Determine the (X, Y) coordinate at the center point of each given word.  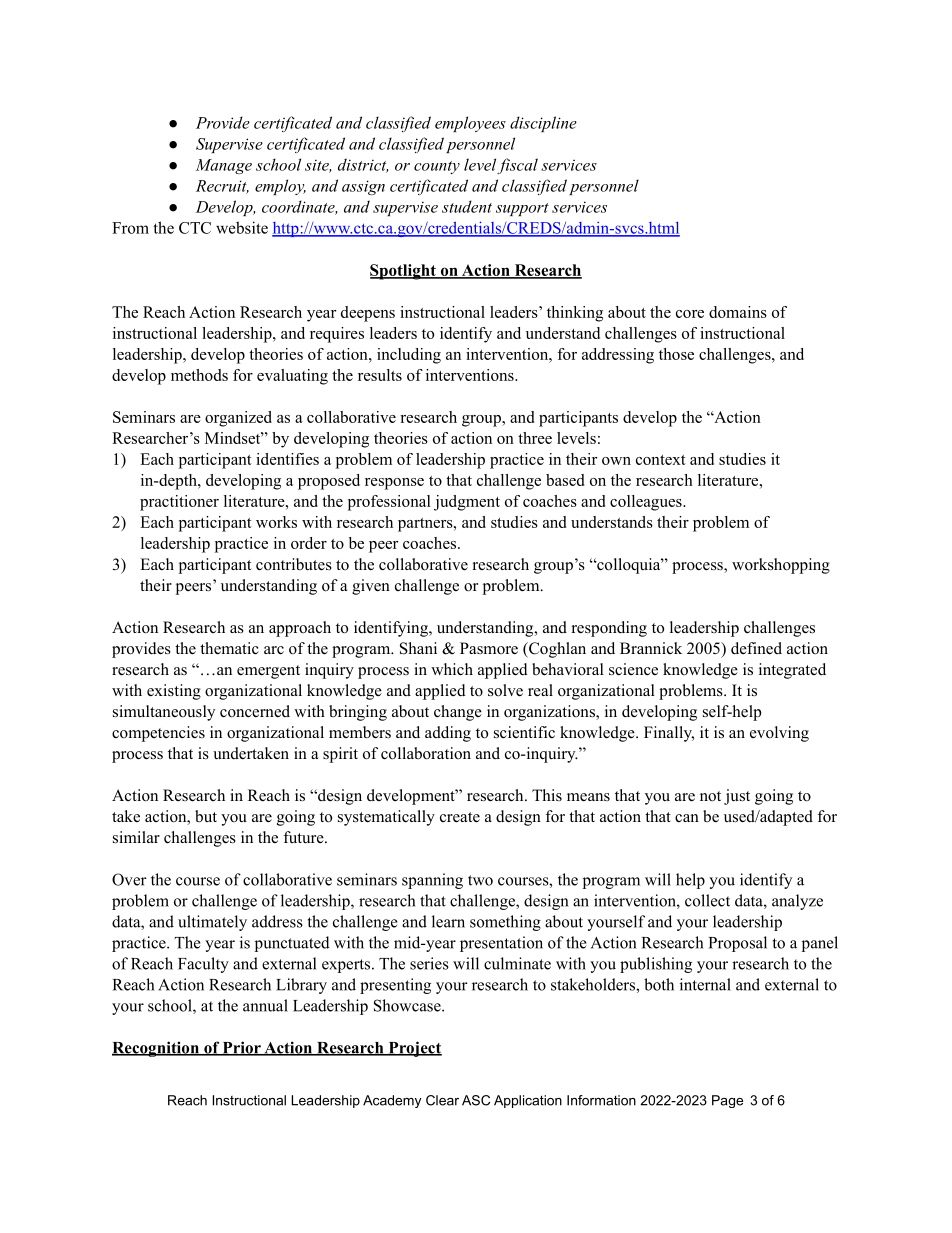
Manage (224, 166)
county (437, 167)
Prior (241, 1048)
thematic (229, 648)
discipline (543, 124)
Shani (418, 648)
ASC (476, 1100)
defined (756, 648)
